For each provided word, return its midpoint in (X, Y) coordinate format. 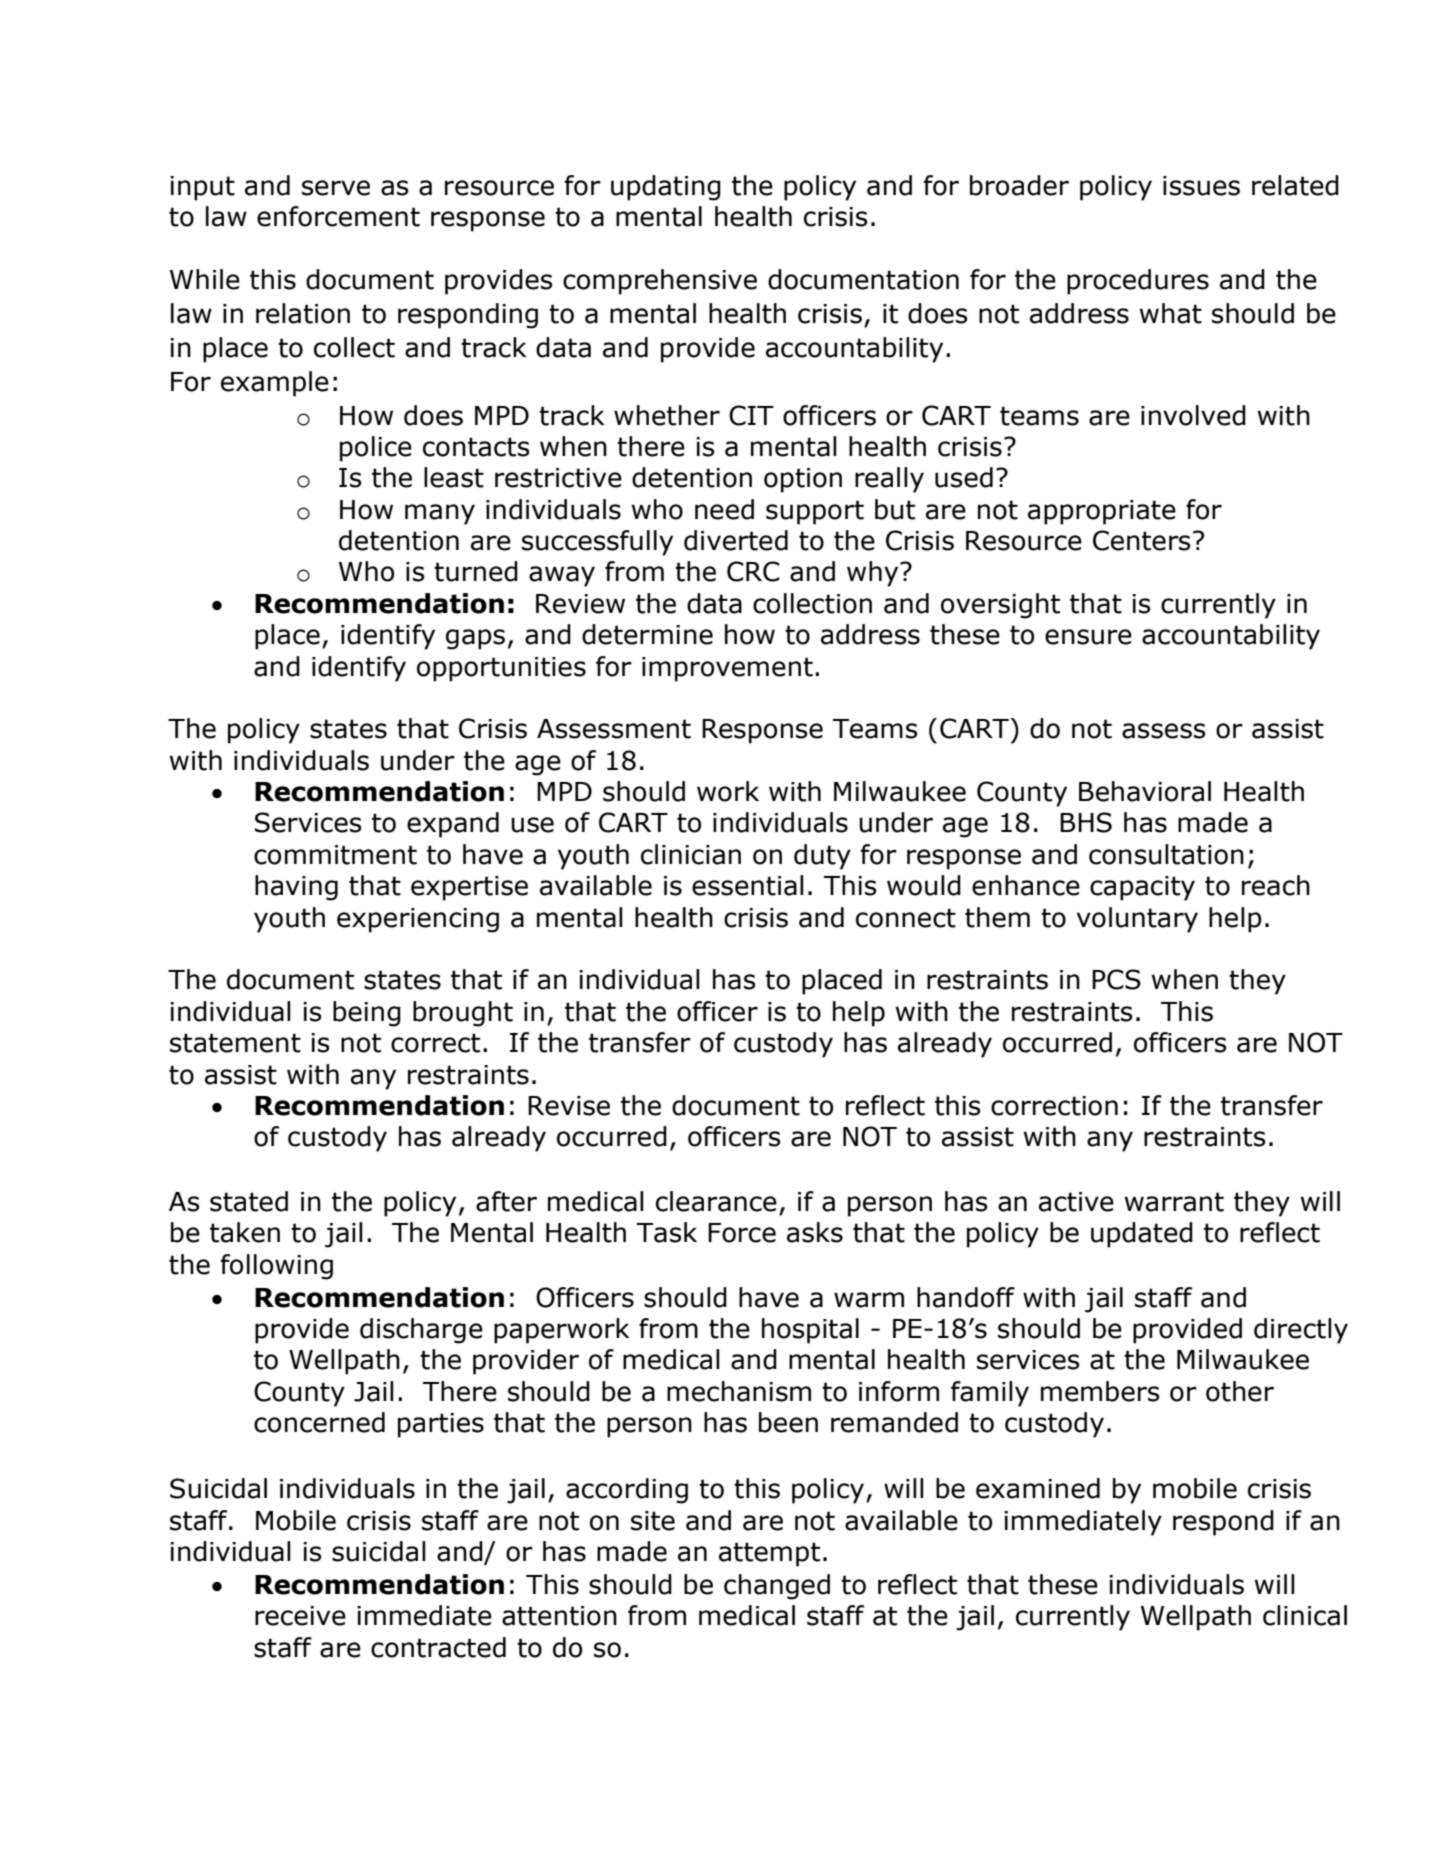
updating (666, 188)
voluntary (1137, 920)
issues (1201, 186)
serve (336, 188)
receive (300, 1616)
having (296, 888)
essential (748, 885)
